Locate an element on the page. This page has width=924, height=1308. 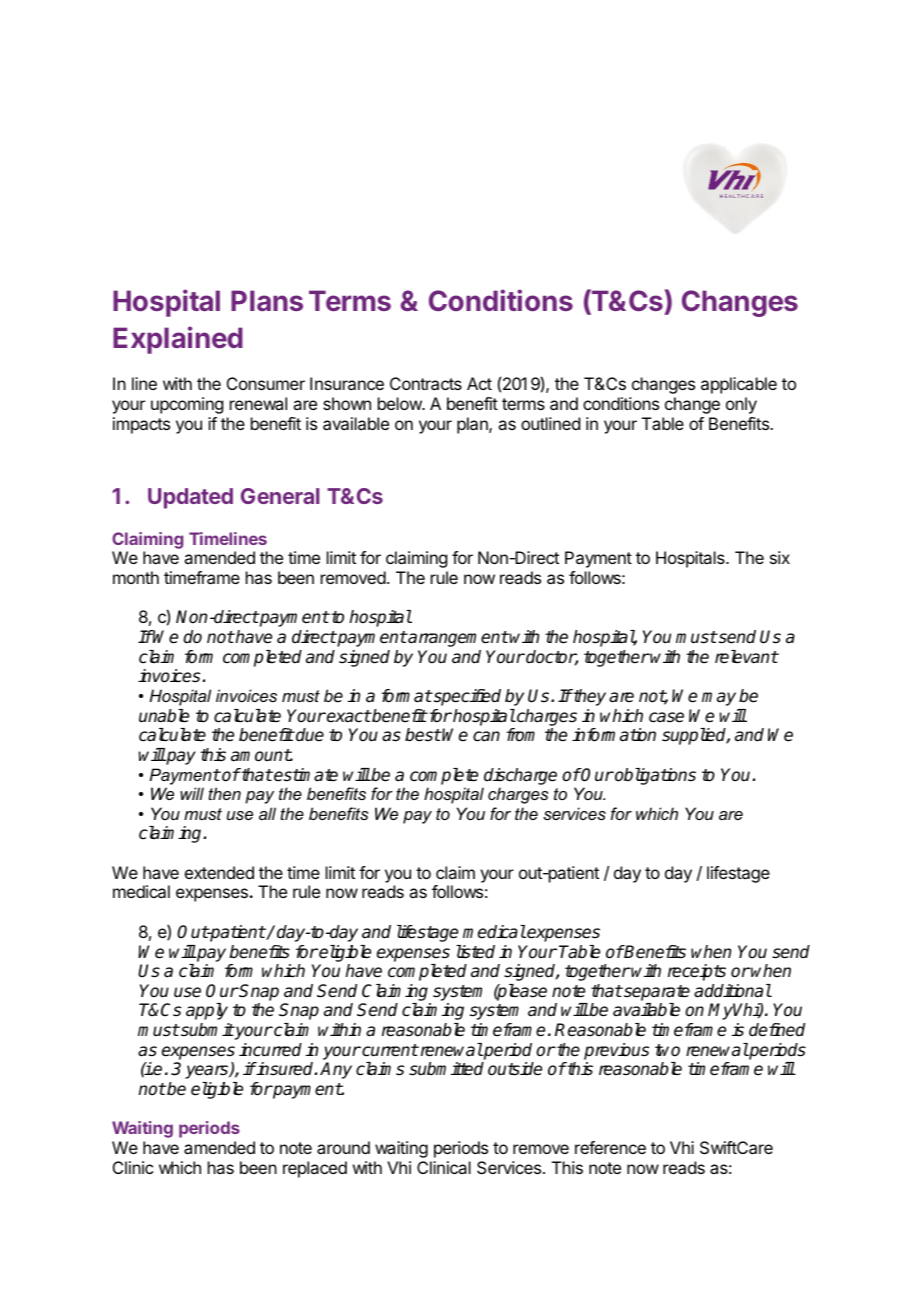
Explained is located at coordinates (178, 340).
